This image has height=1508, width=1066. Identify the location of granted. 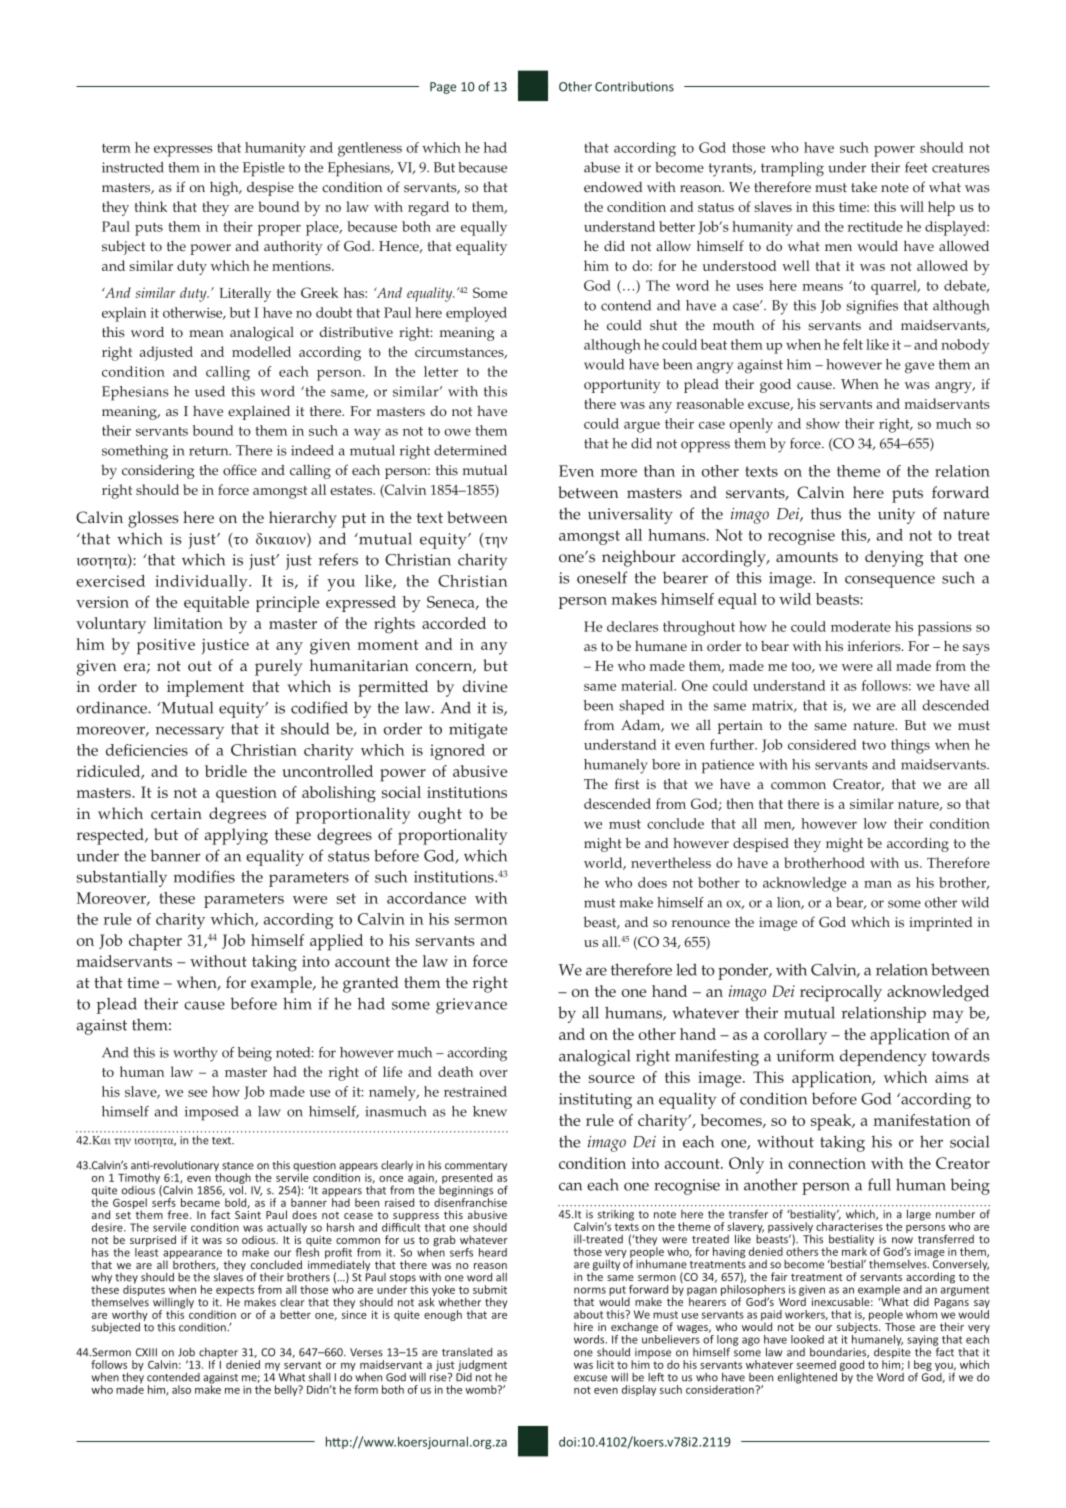
(371, 984).
